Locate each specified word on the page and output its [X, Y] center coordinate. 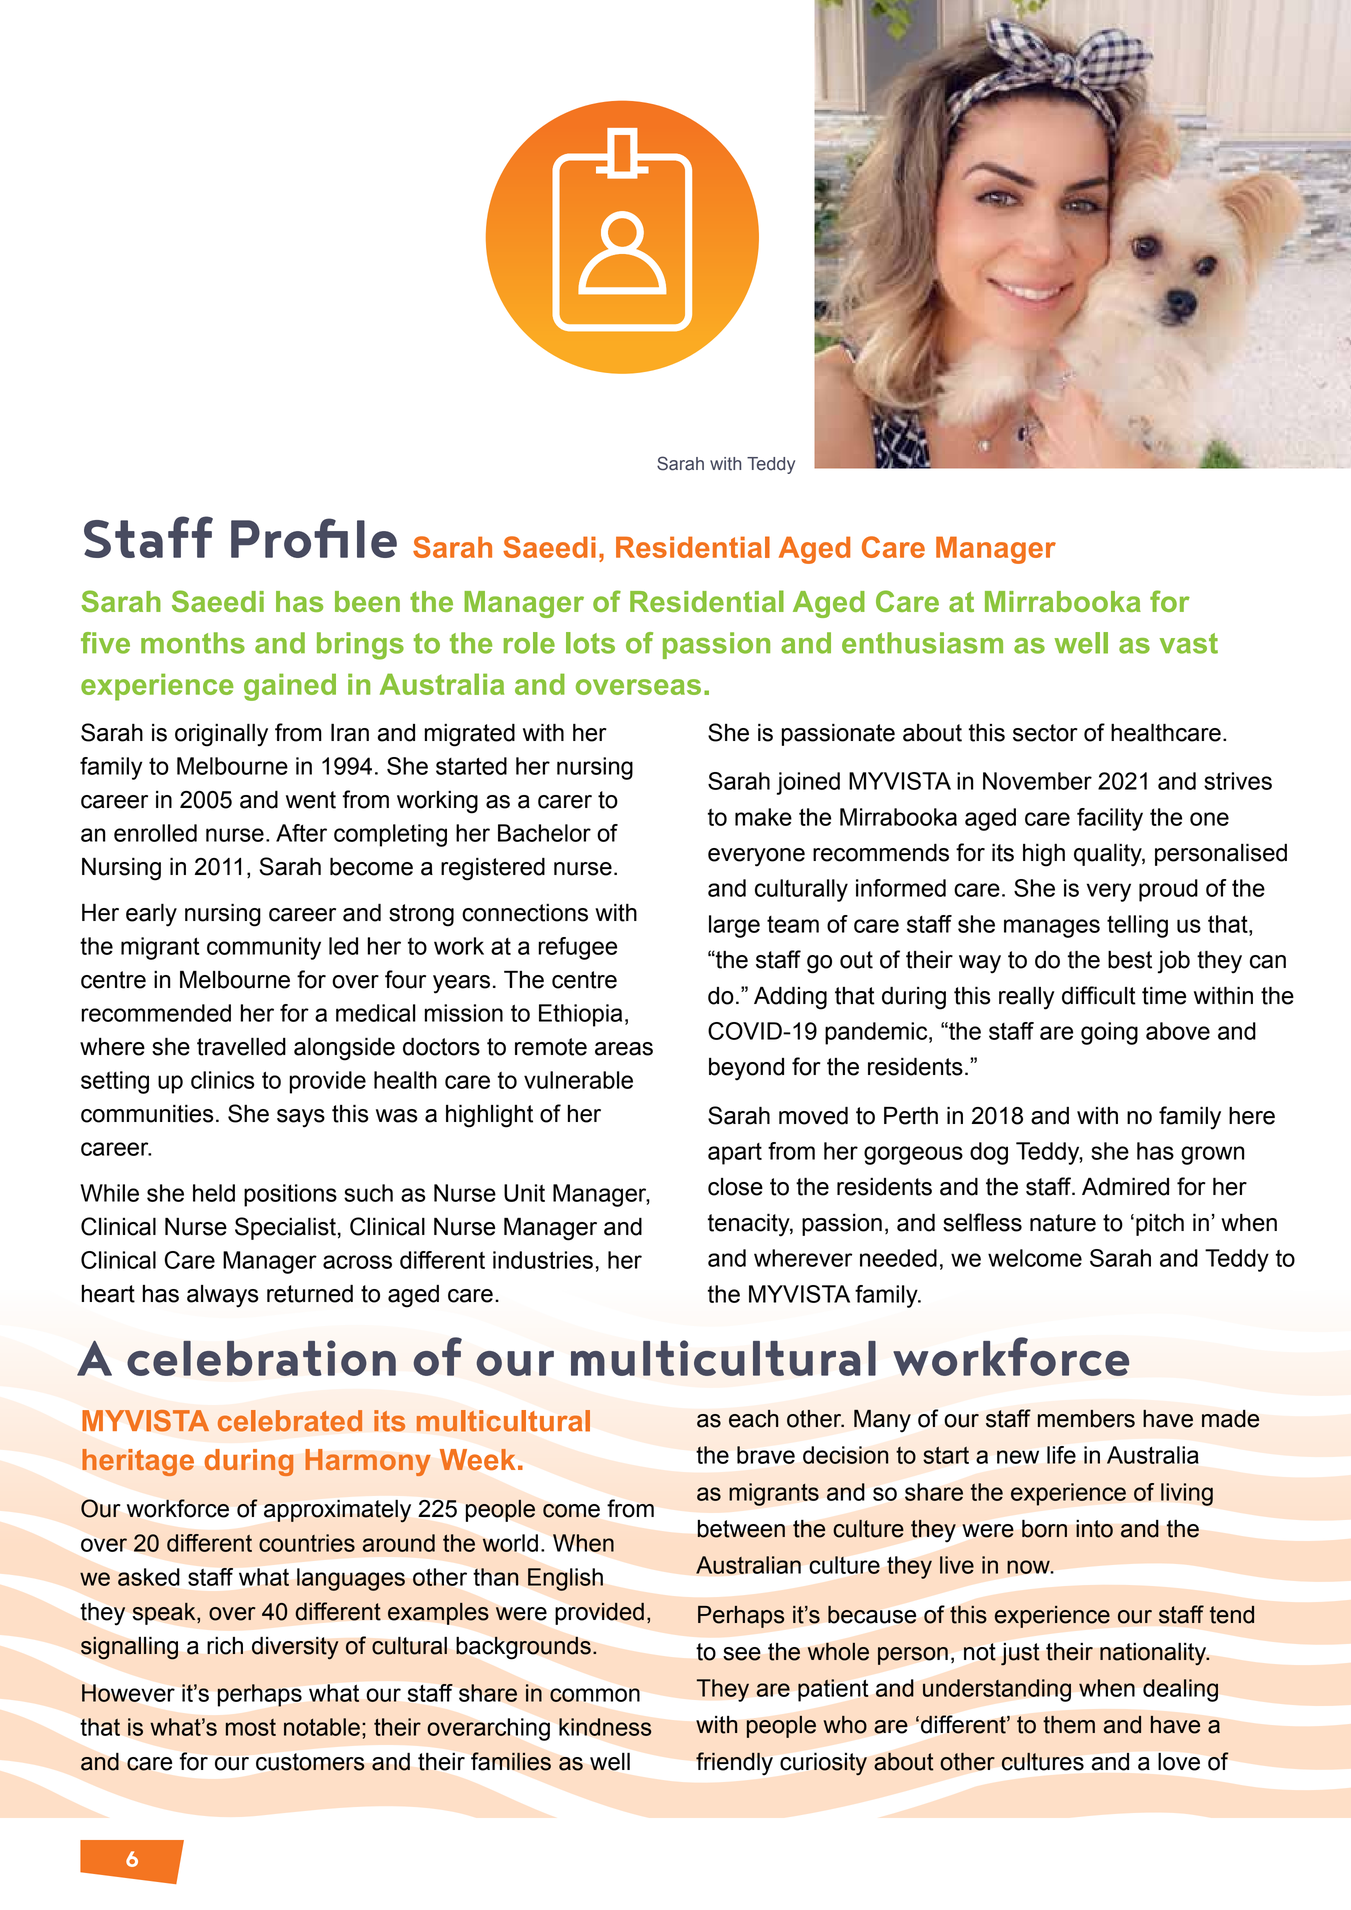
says [301, 1118]
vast [1189, 643]
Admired [1125, 1186]
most [251, 1727]
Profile [314, 538]
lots [590, 643]
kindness [605, 1727]
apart [735, 1154]
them [1069, 1725]
